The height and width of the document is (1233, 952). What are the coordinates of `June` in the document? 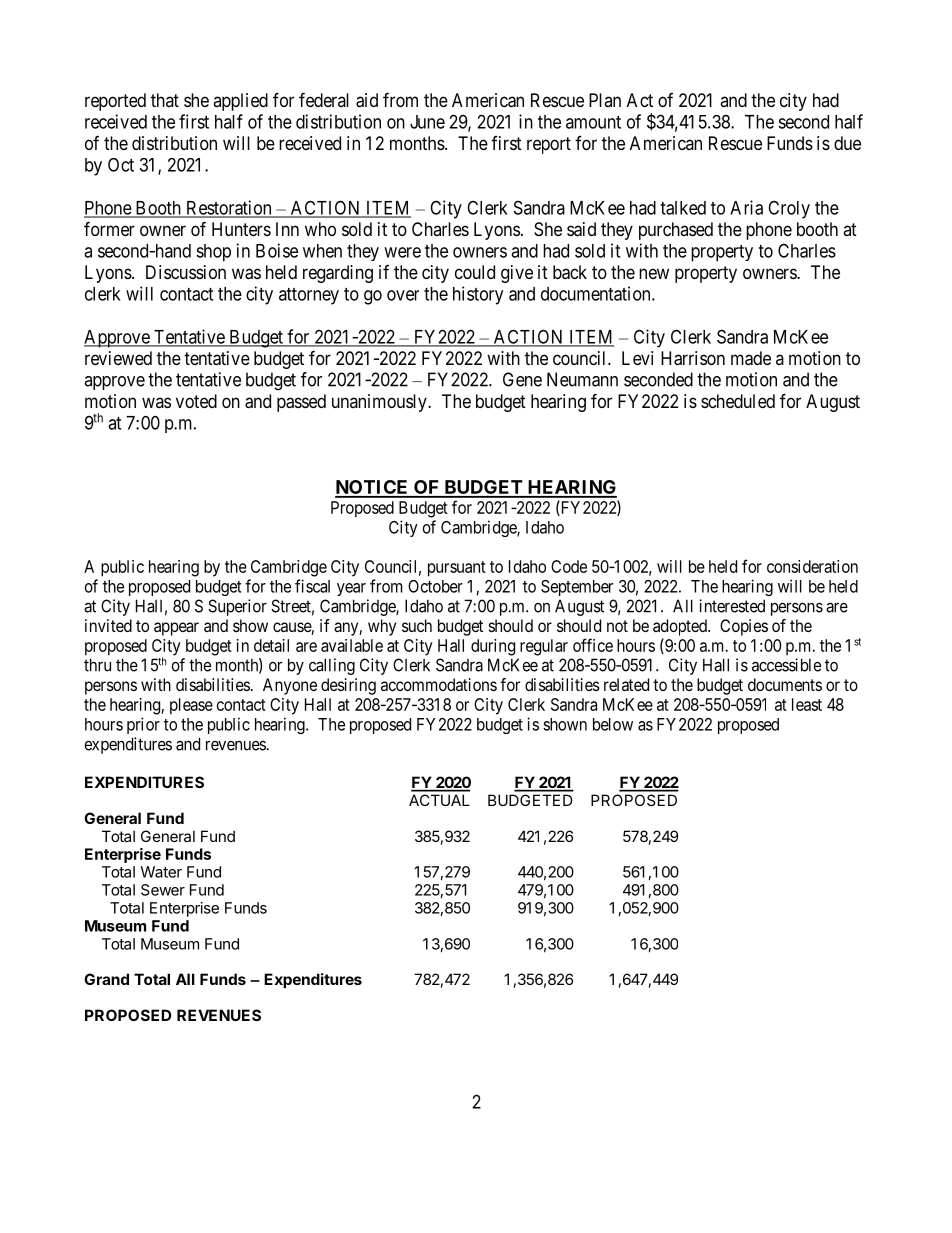 It's located at (427, 122).
